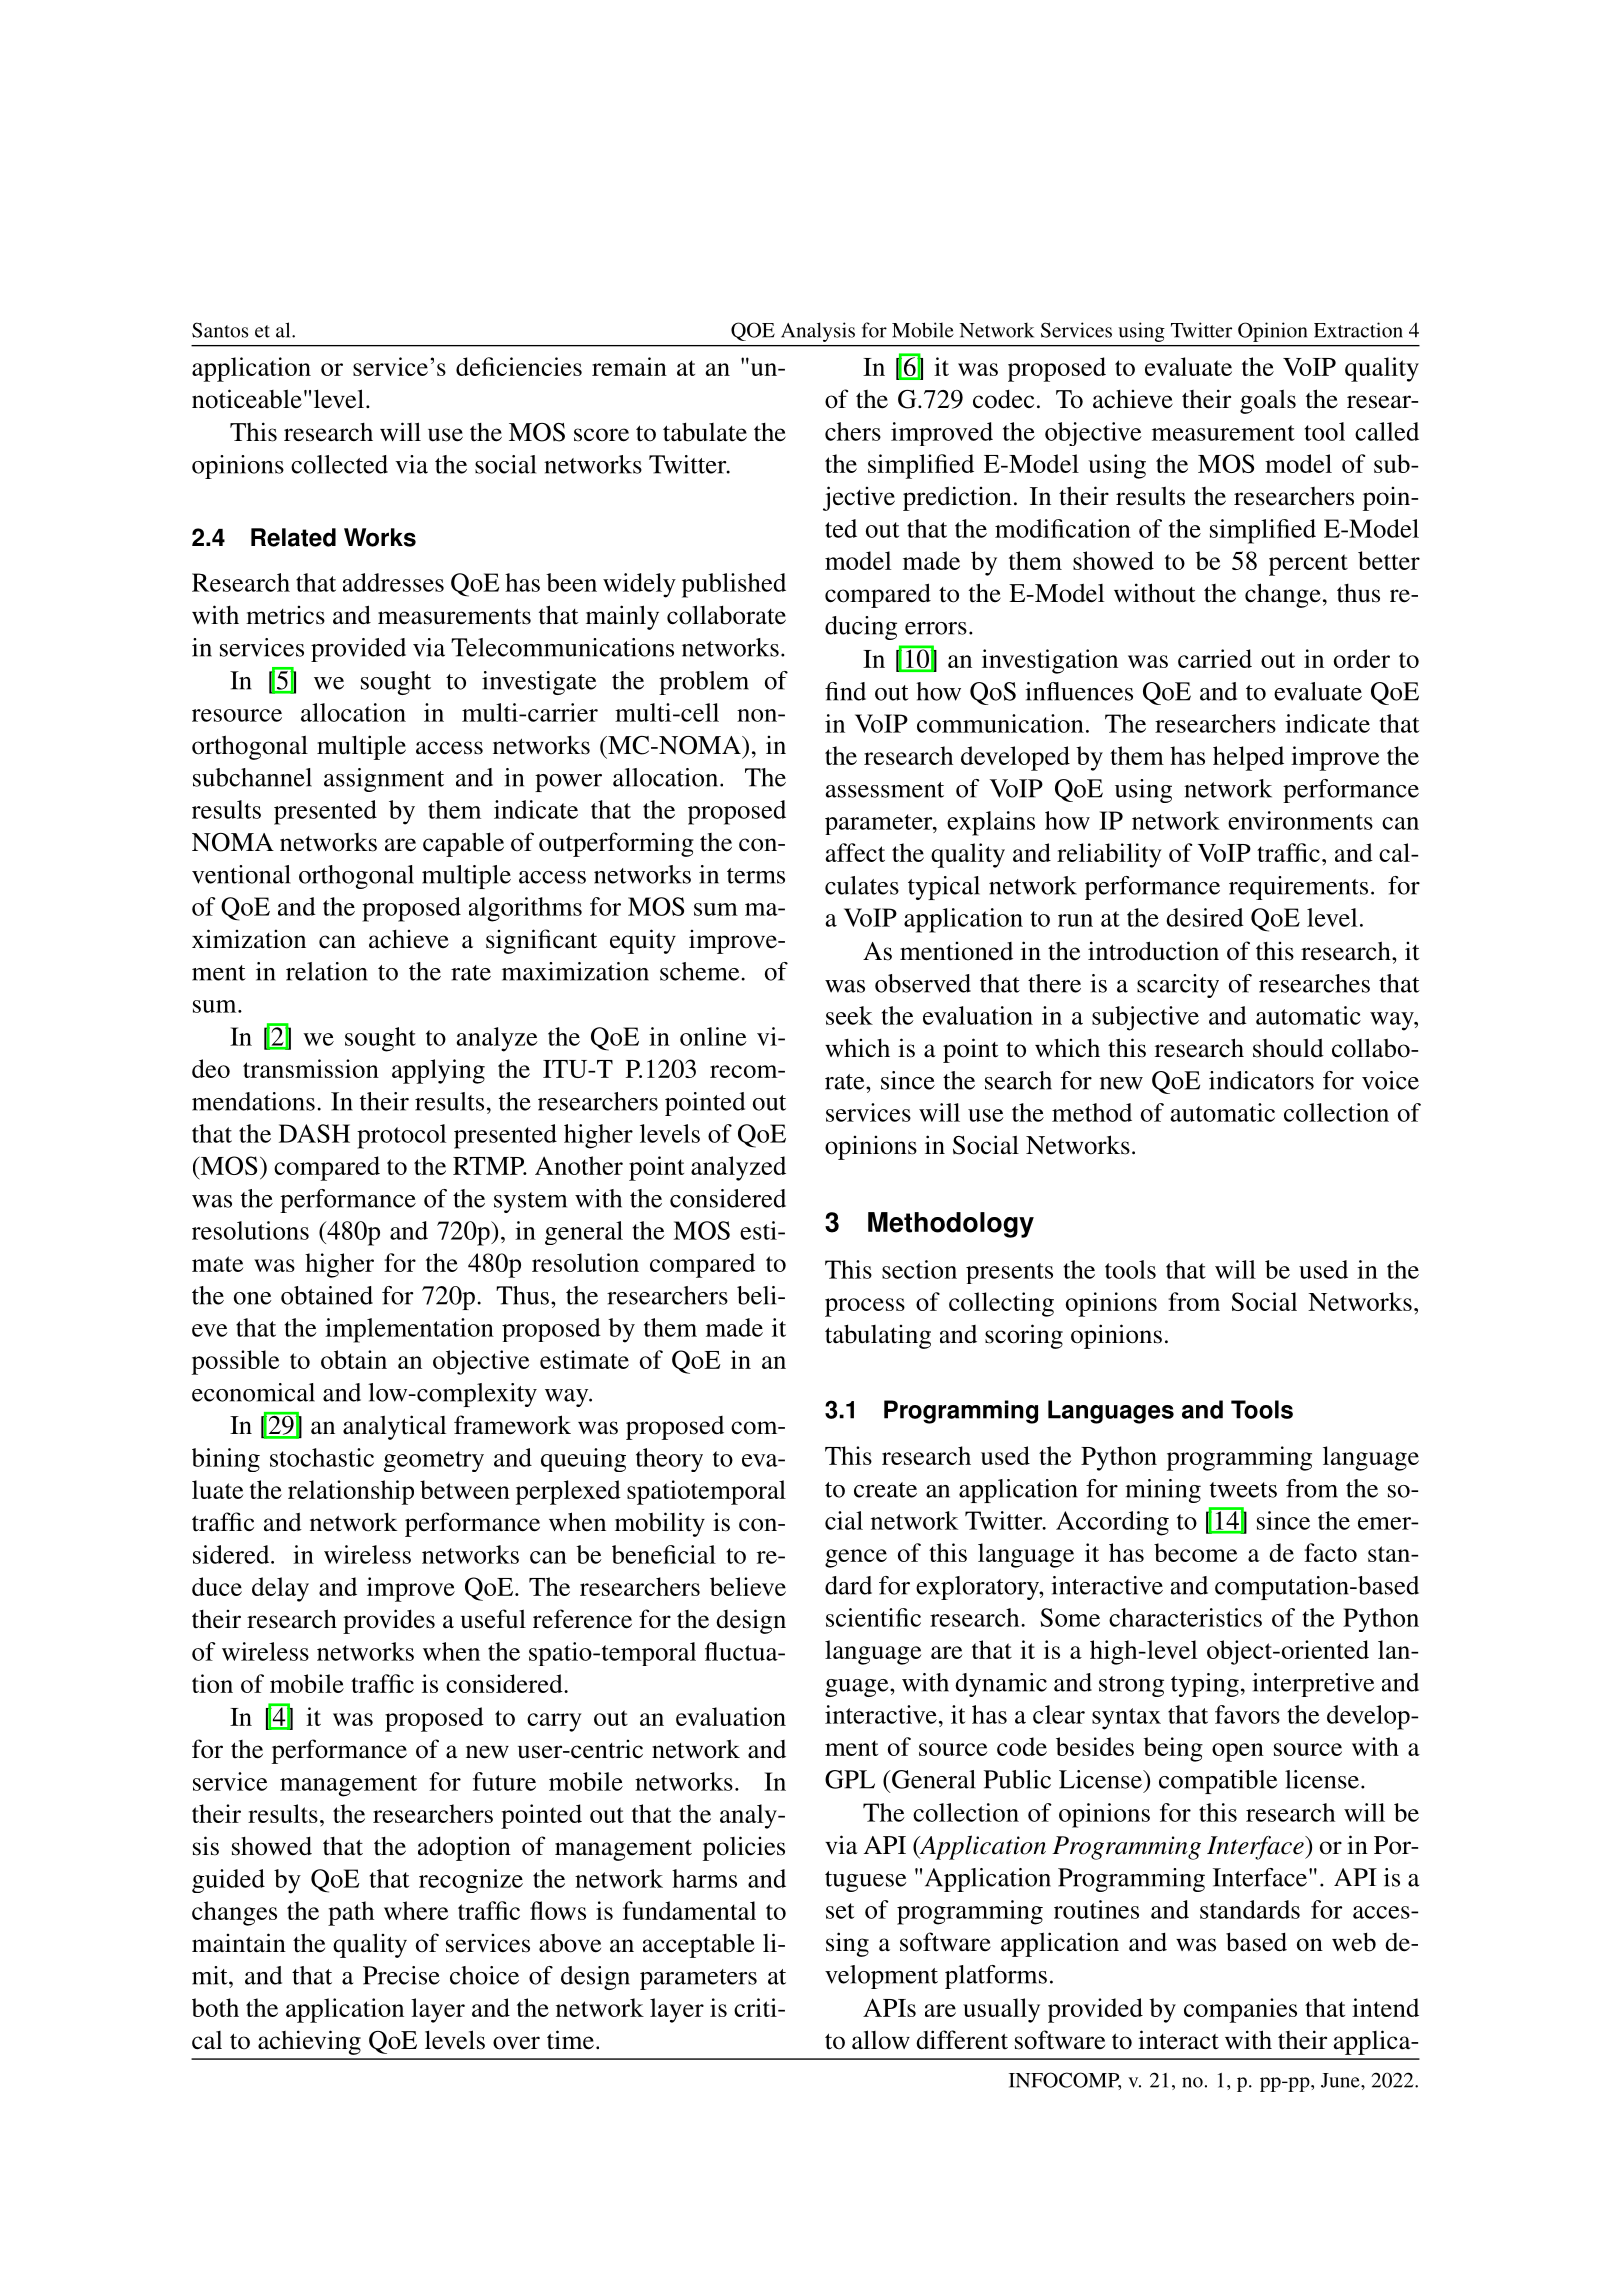  Describe the element at coordinates (339, 464) in the screenshot. I see `collected` at that location.
